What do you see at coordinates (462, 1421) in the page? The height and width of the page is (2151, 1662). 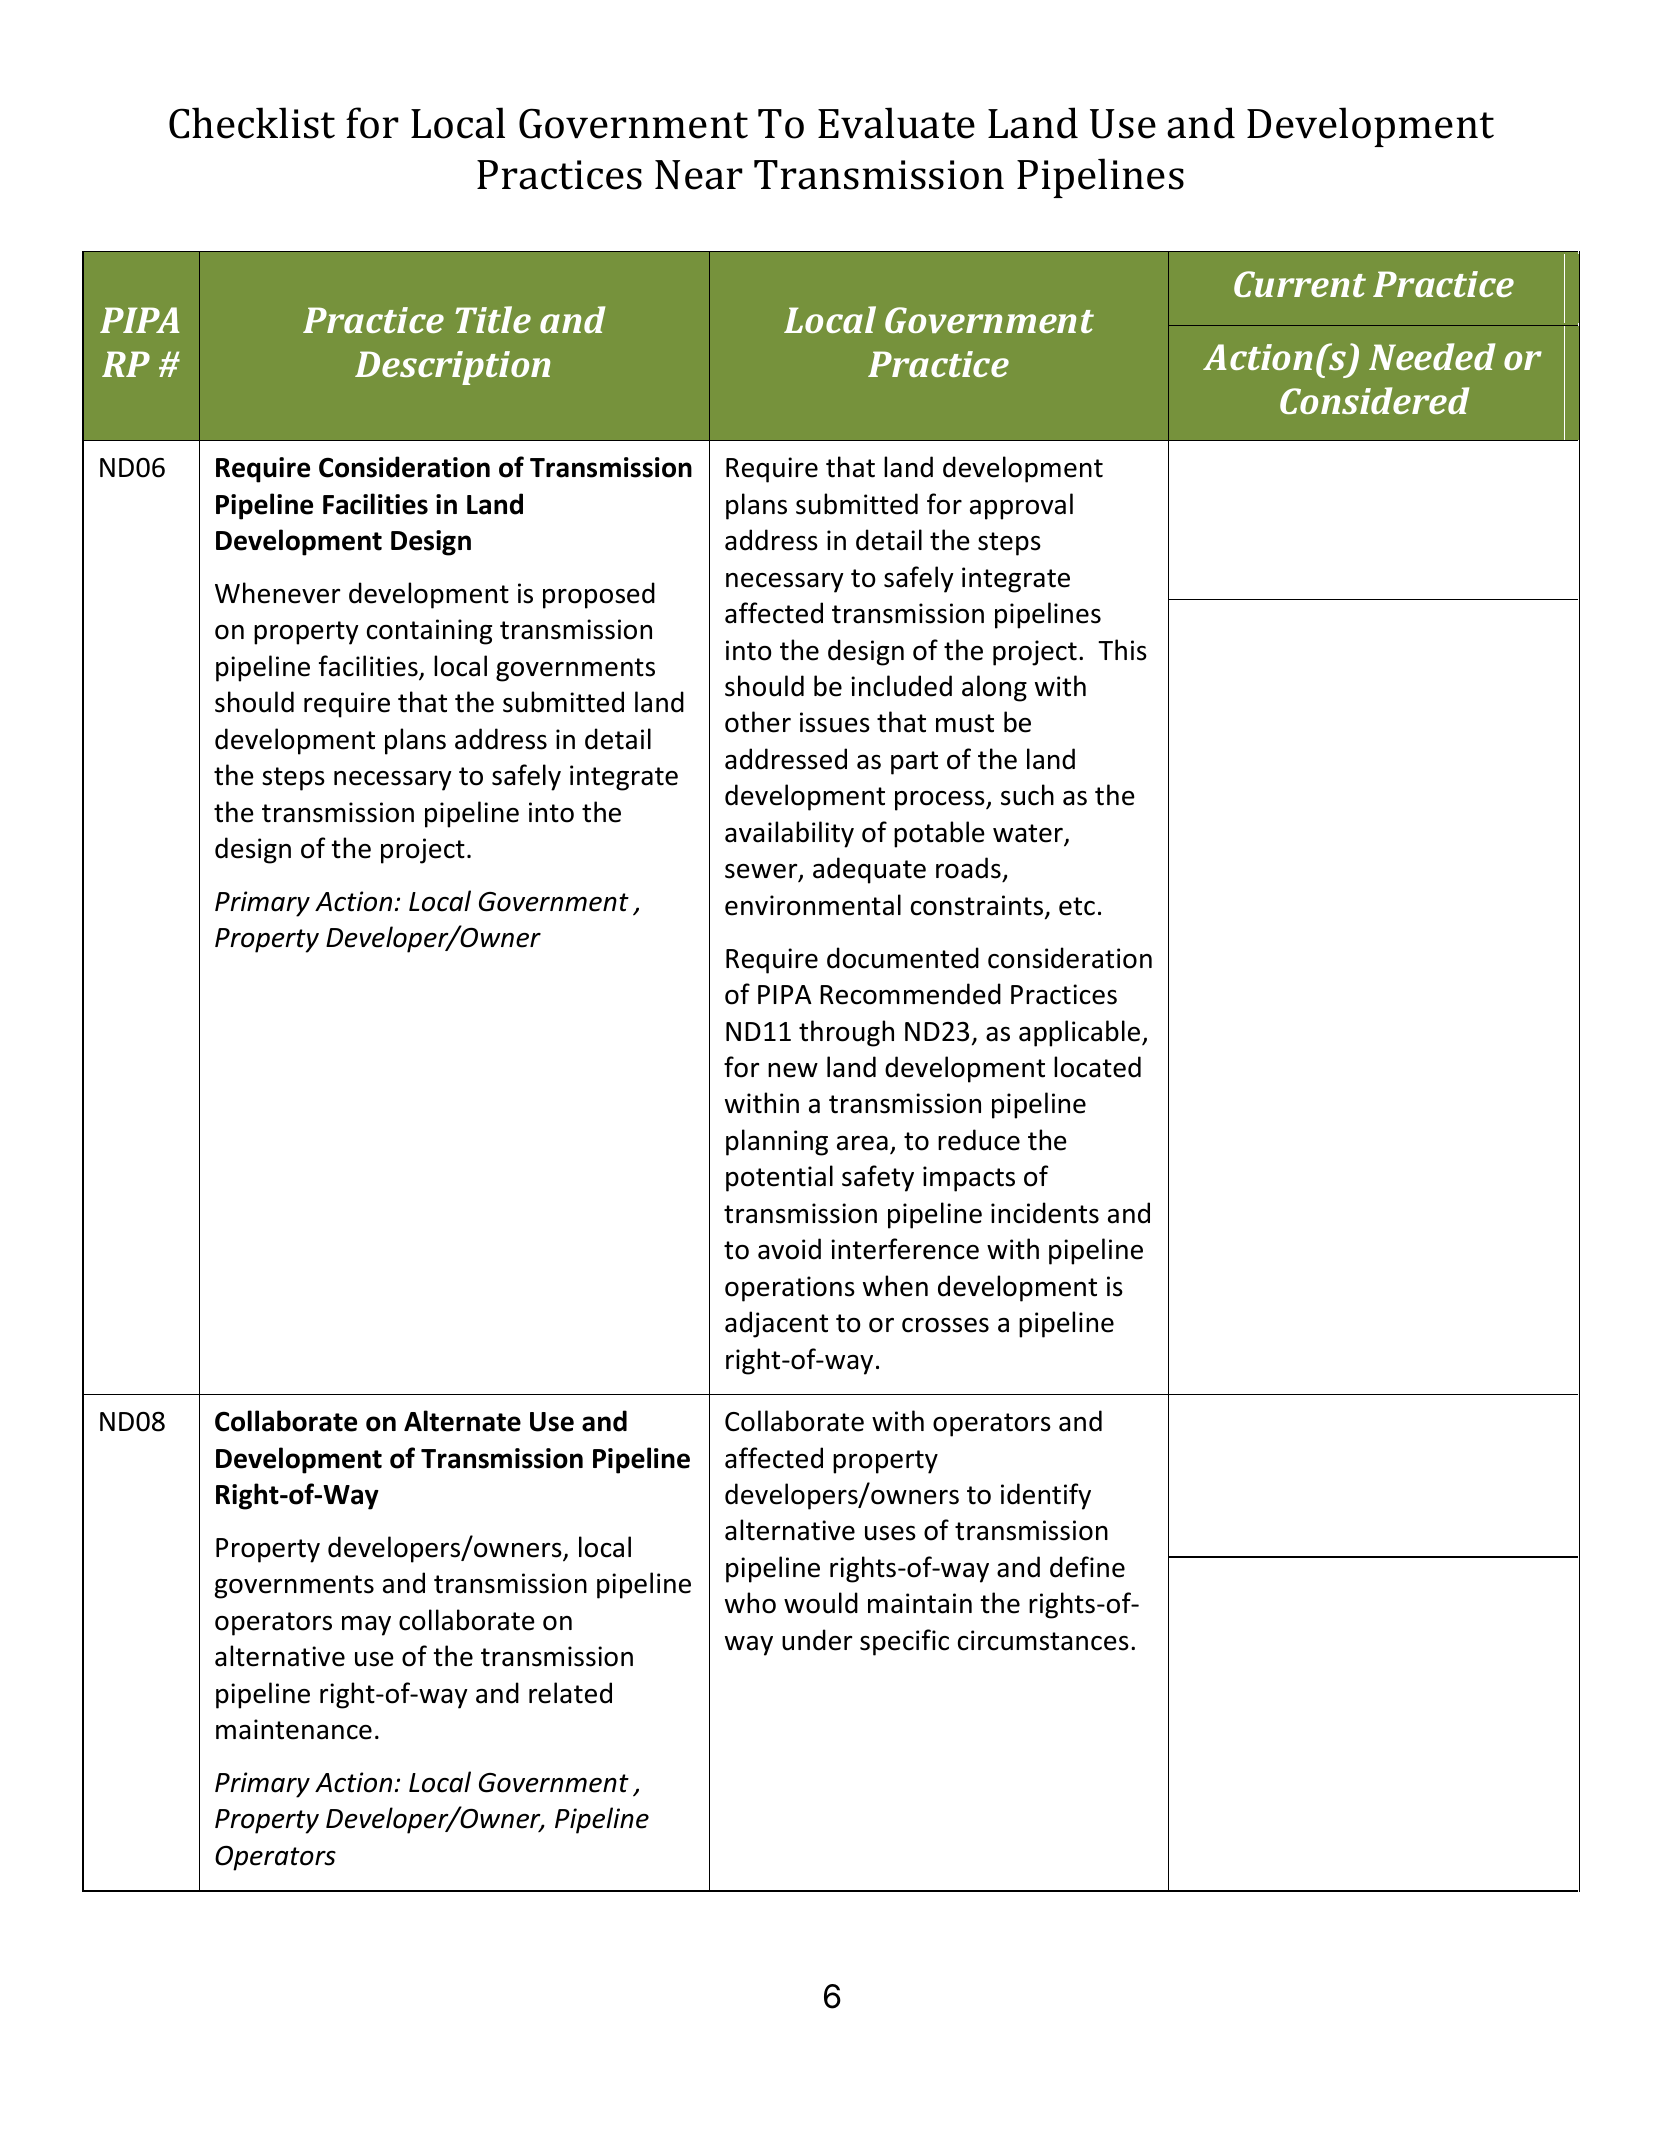 I see `Alternate` at bounding box center [462, 1421].
